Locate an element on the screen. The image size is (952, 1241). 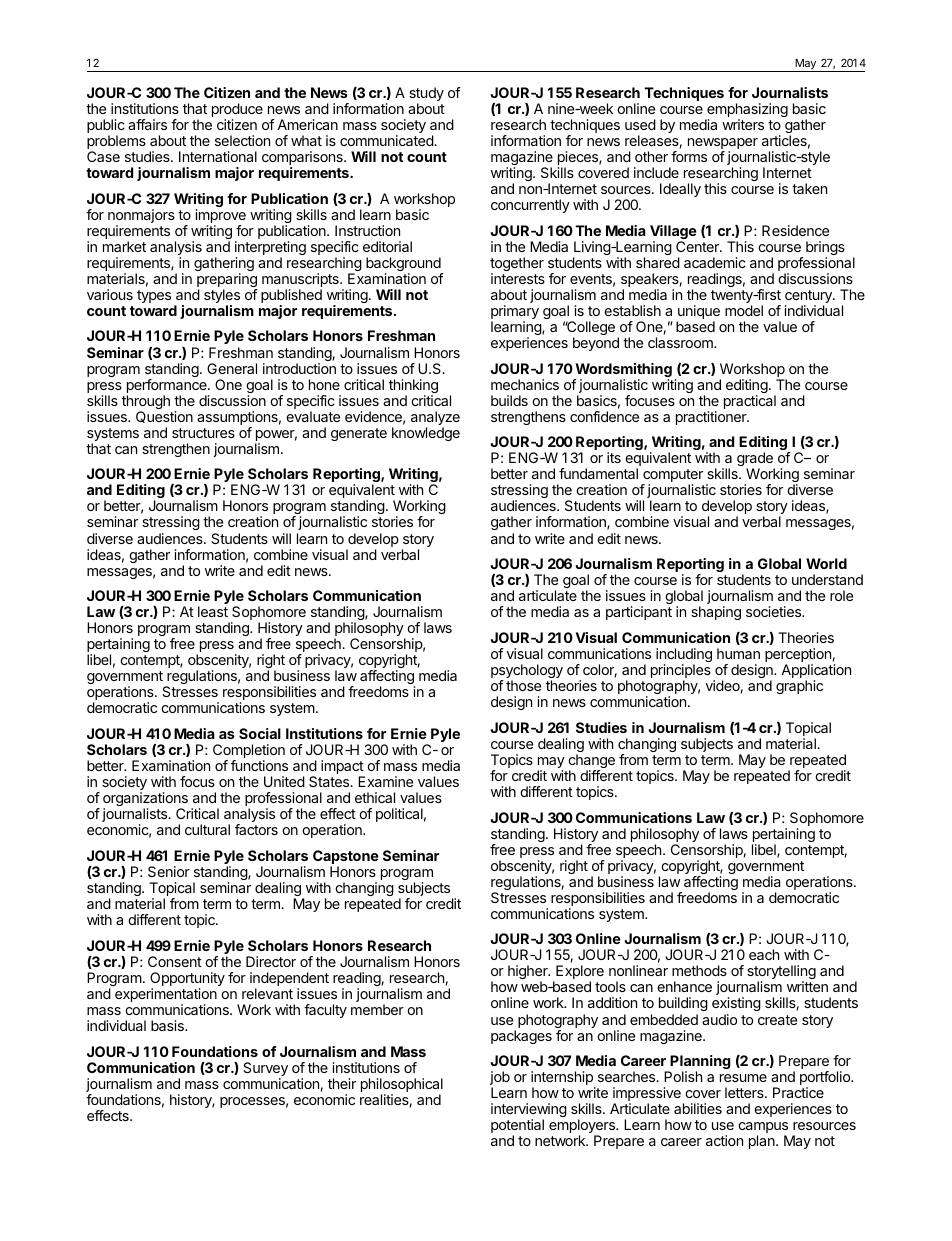
study is located at coordinates (426, 95).
